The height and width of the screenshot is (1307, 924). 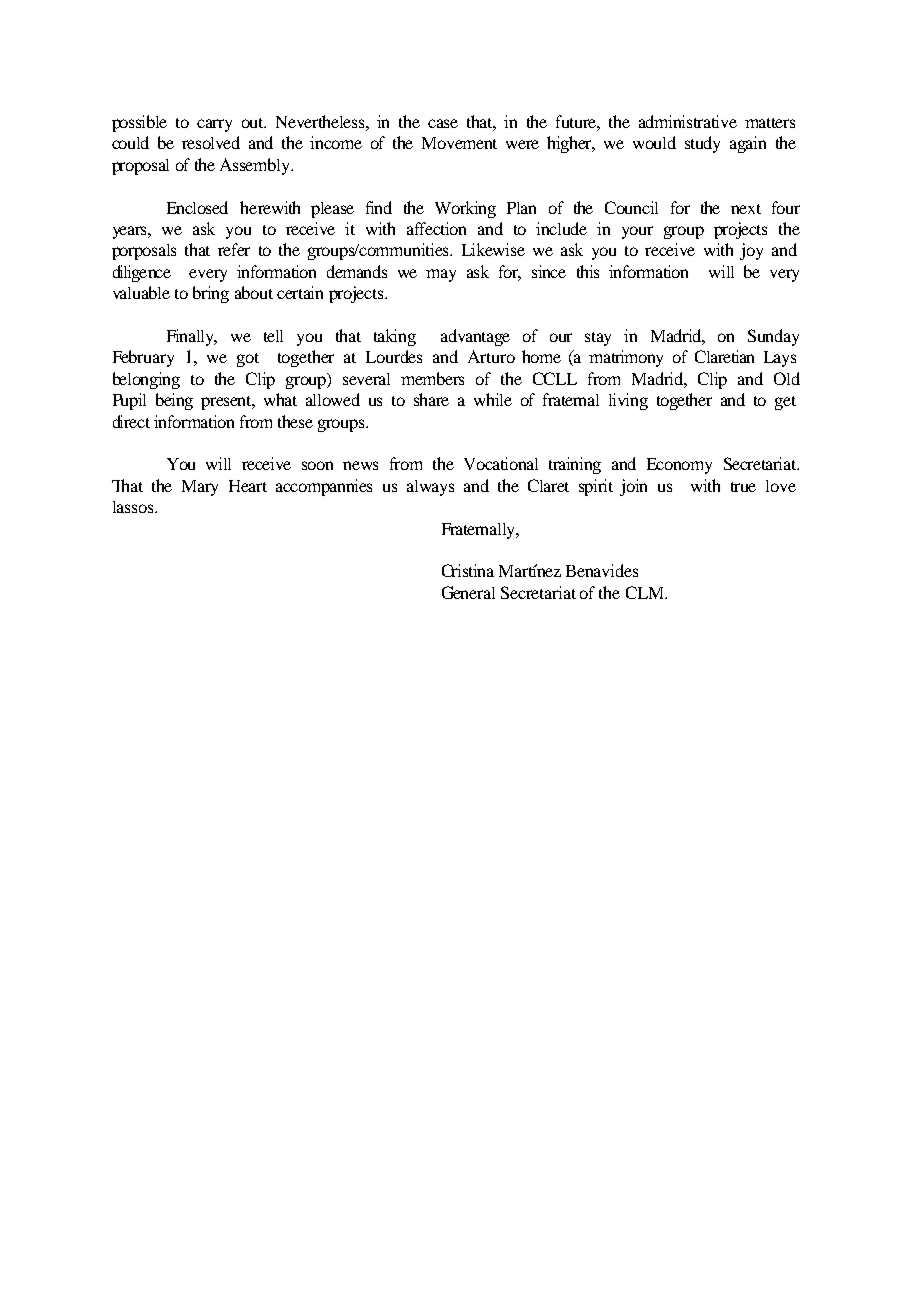 I want to click on Arturo, so click(x=491, y=356).
